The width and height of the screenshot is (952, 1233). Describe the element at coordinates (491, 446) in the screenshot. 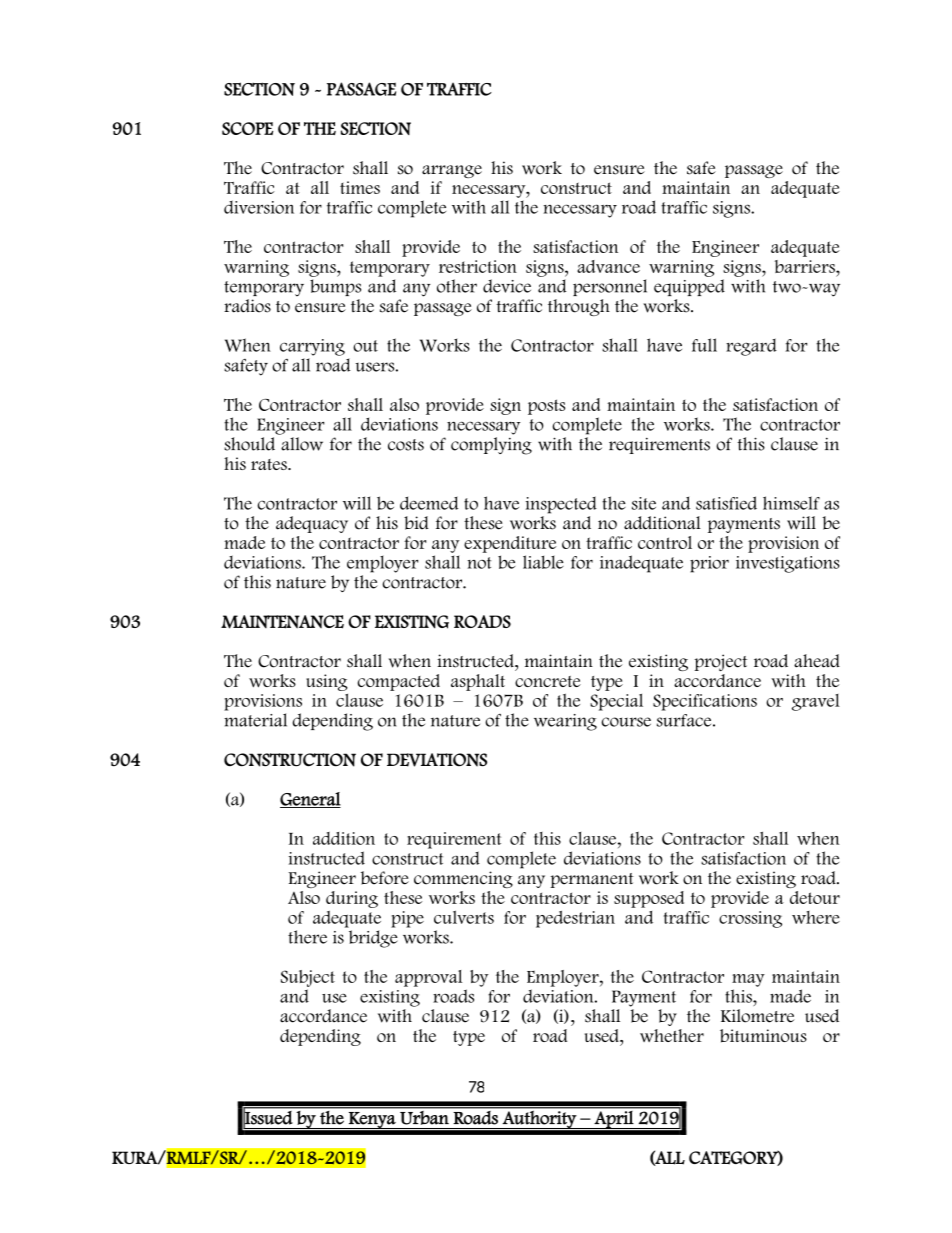

I see `complying` at that location.
